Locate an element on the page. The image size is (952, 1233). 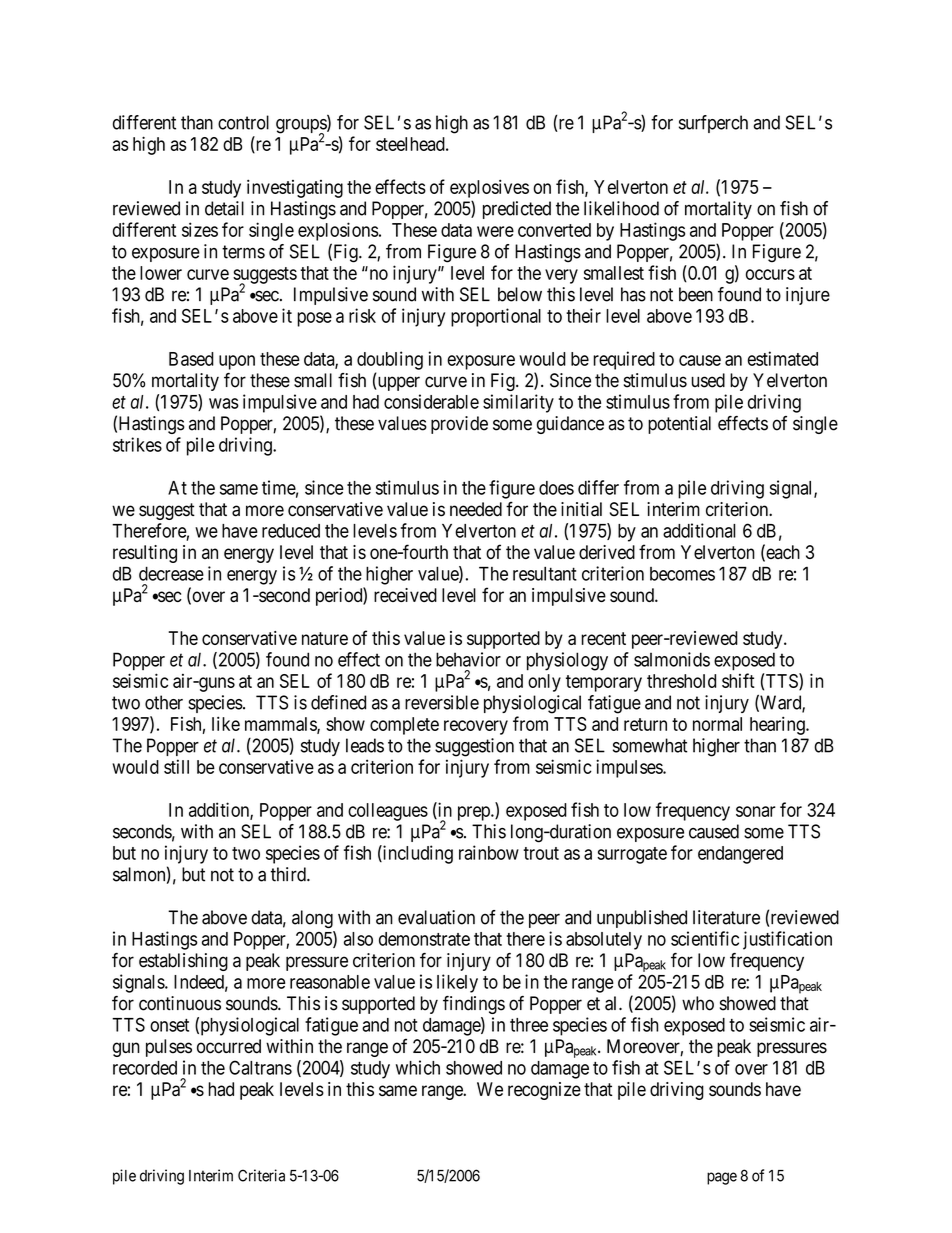
control is located at coordinates (243, 122).
